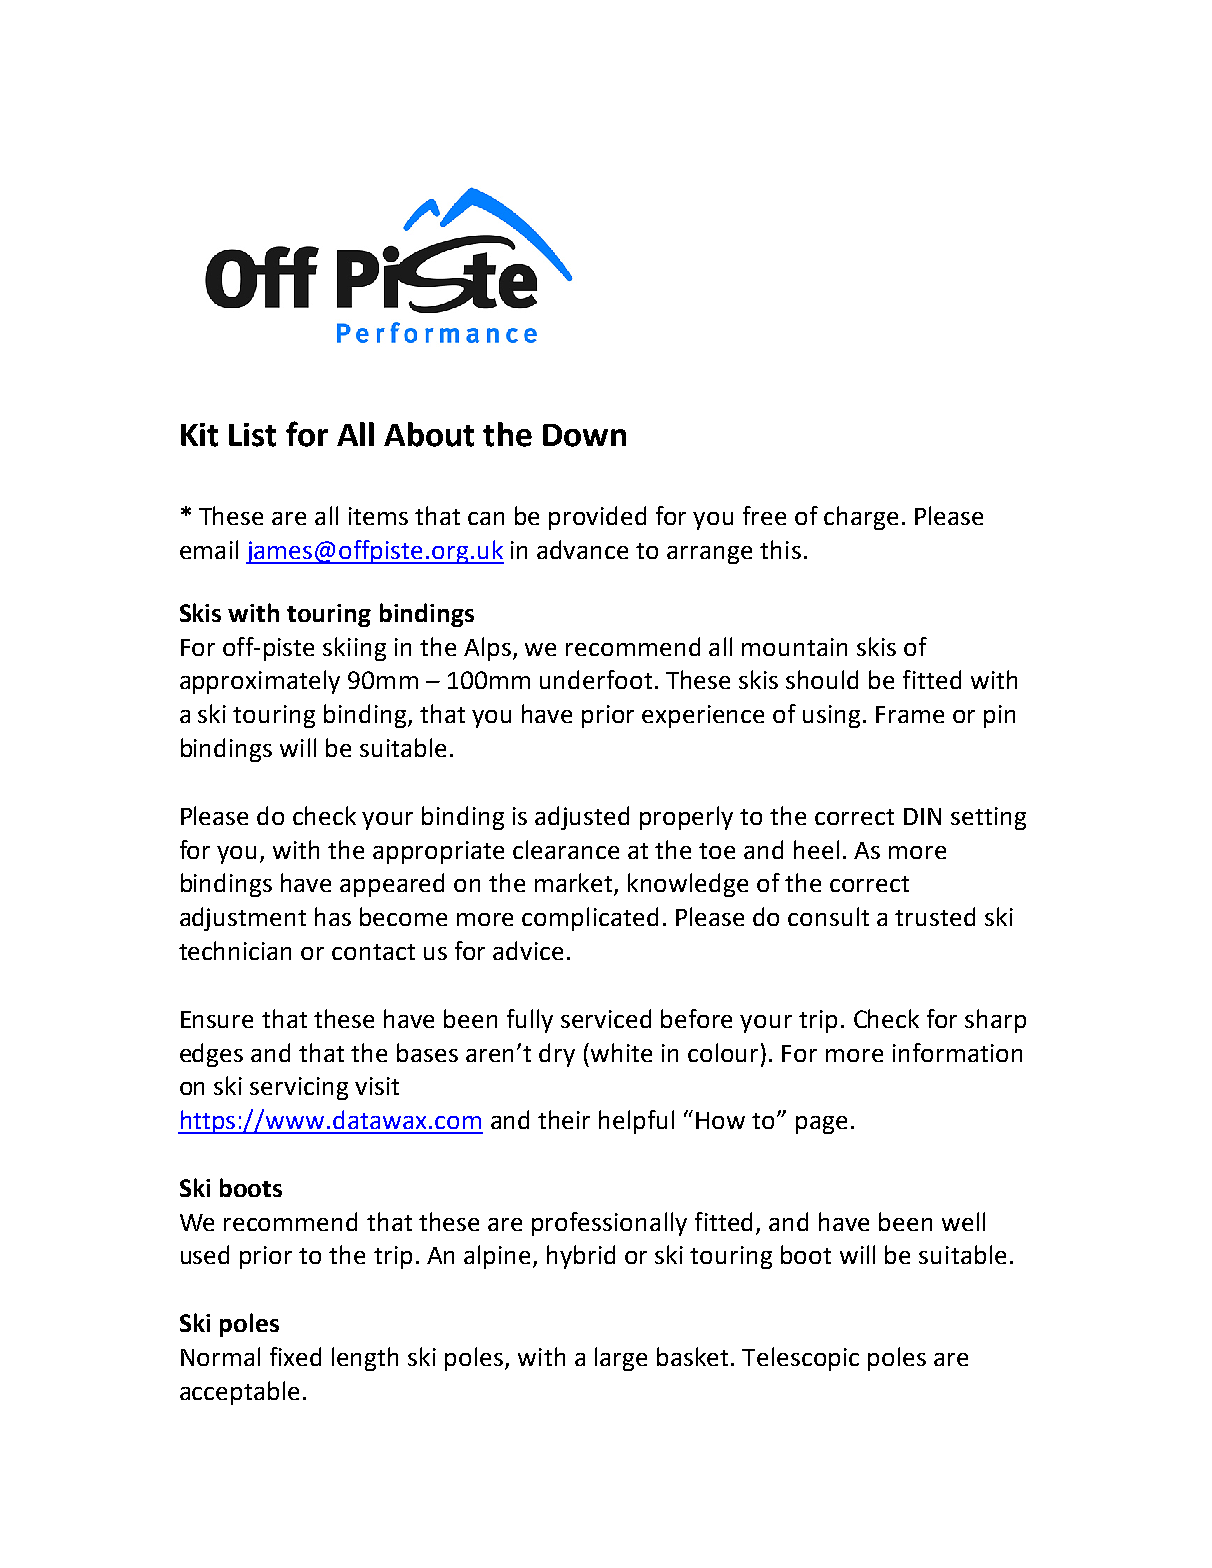 This screenshot has width=1212, height=1568. Describe the element at coordinates (295, 1356) in the screenshot. I see `fixed` at that location.
